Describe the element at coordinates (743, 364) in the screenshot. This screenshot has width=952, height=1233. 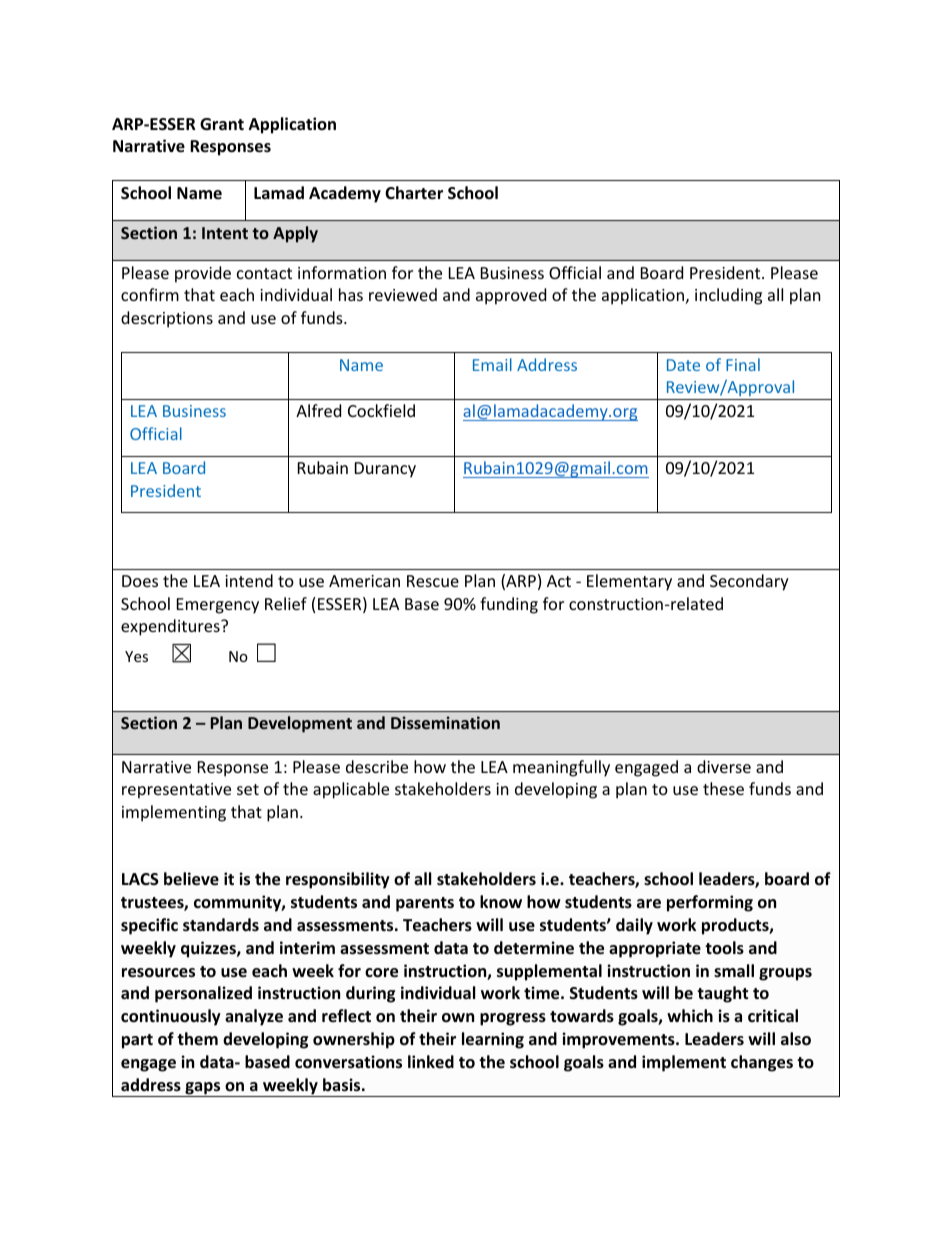
I see `Final` at that location.
